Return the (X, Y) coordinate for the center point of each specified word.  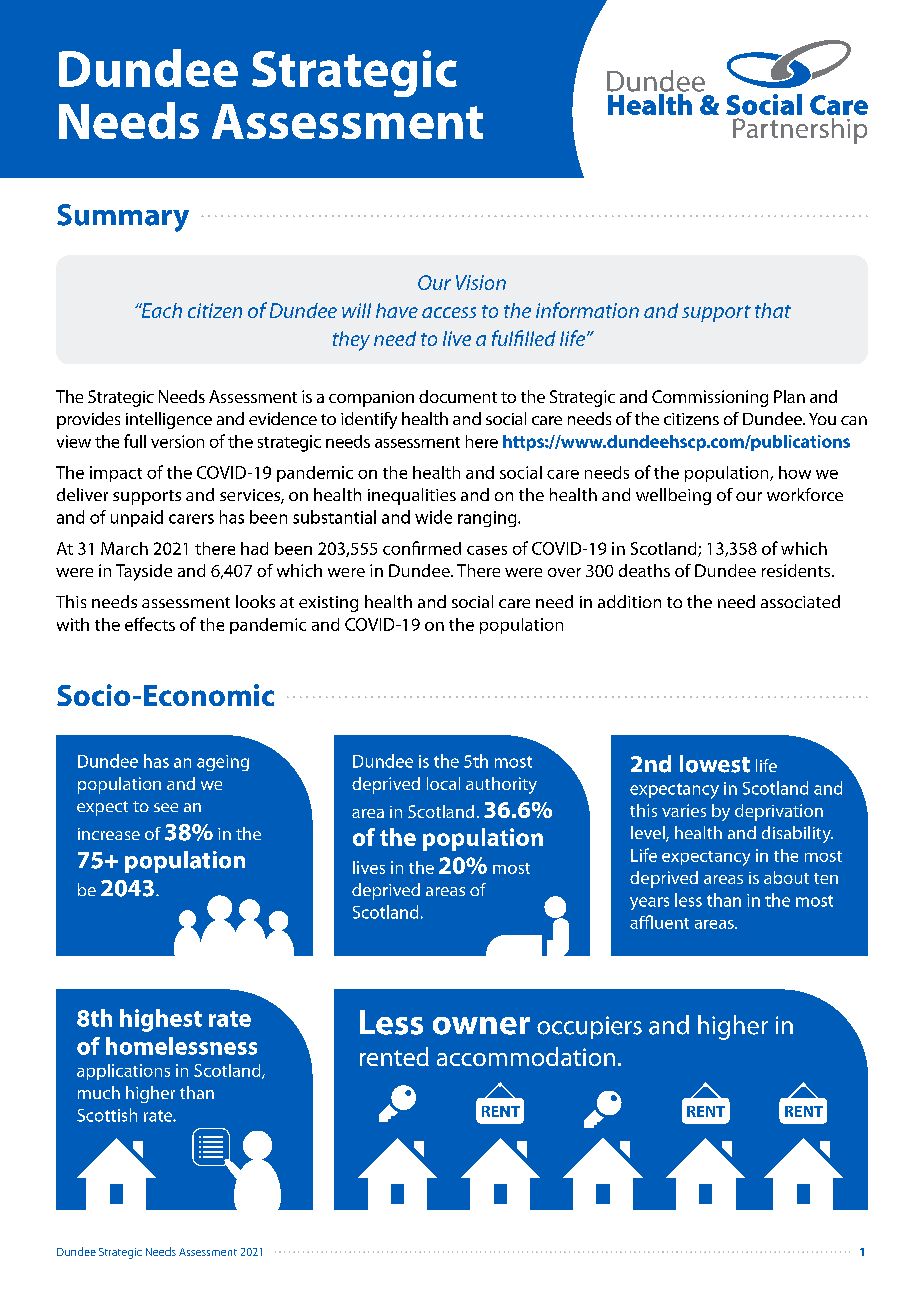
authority (501, 785)
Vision (481, 282)
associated (800, 601)
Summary (123, 218)
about (786, 877)
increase (109, 834)
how (795, 472)
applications (123, 1072)
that (773, 310)
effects (150, 624)
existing (328, 604)
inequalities (412, 496)
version (177, 441)
